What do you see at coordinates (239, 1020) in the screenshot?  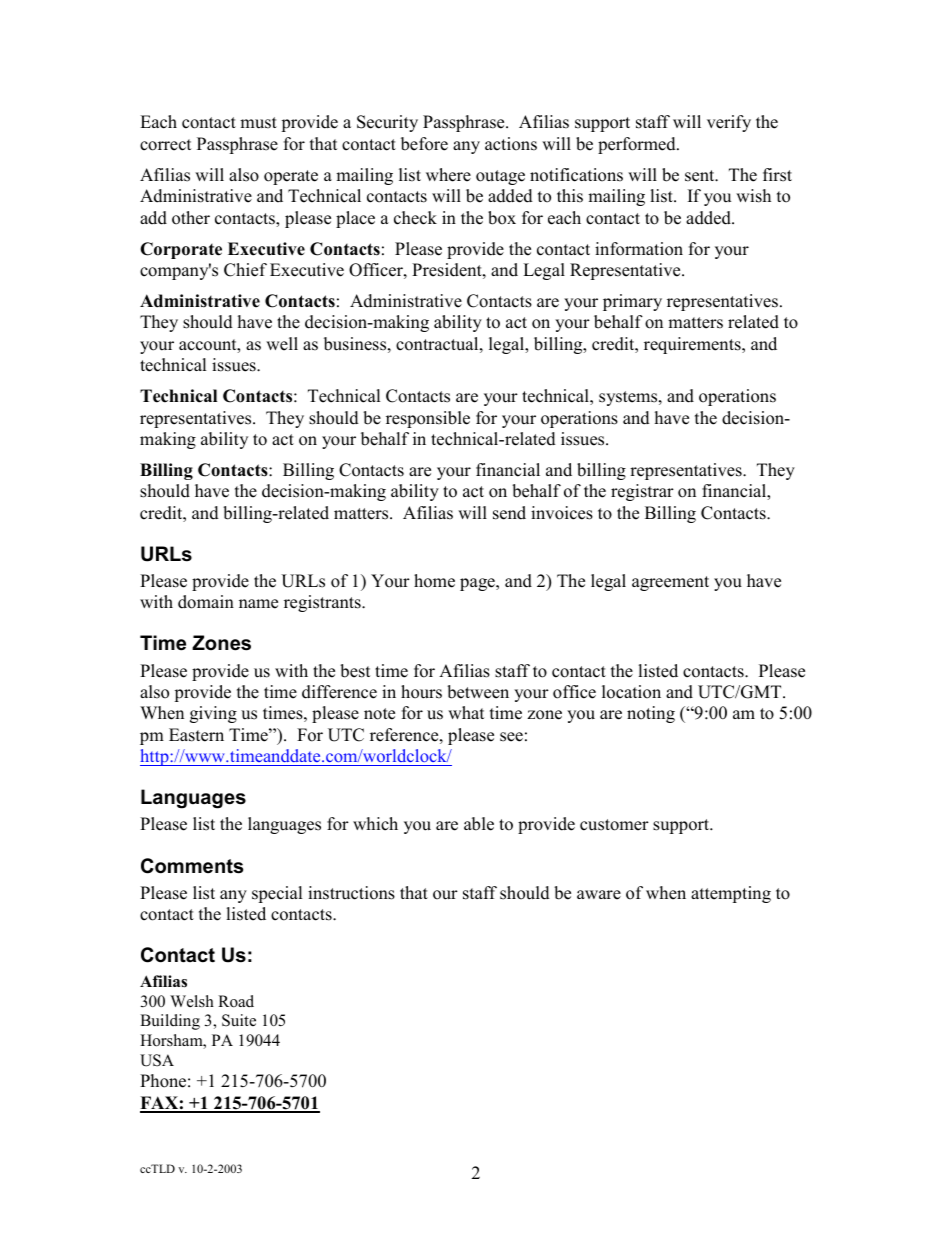 I see `Suite` at bounding box center [239, 1020].
